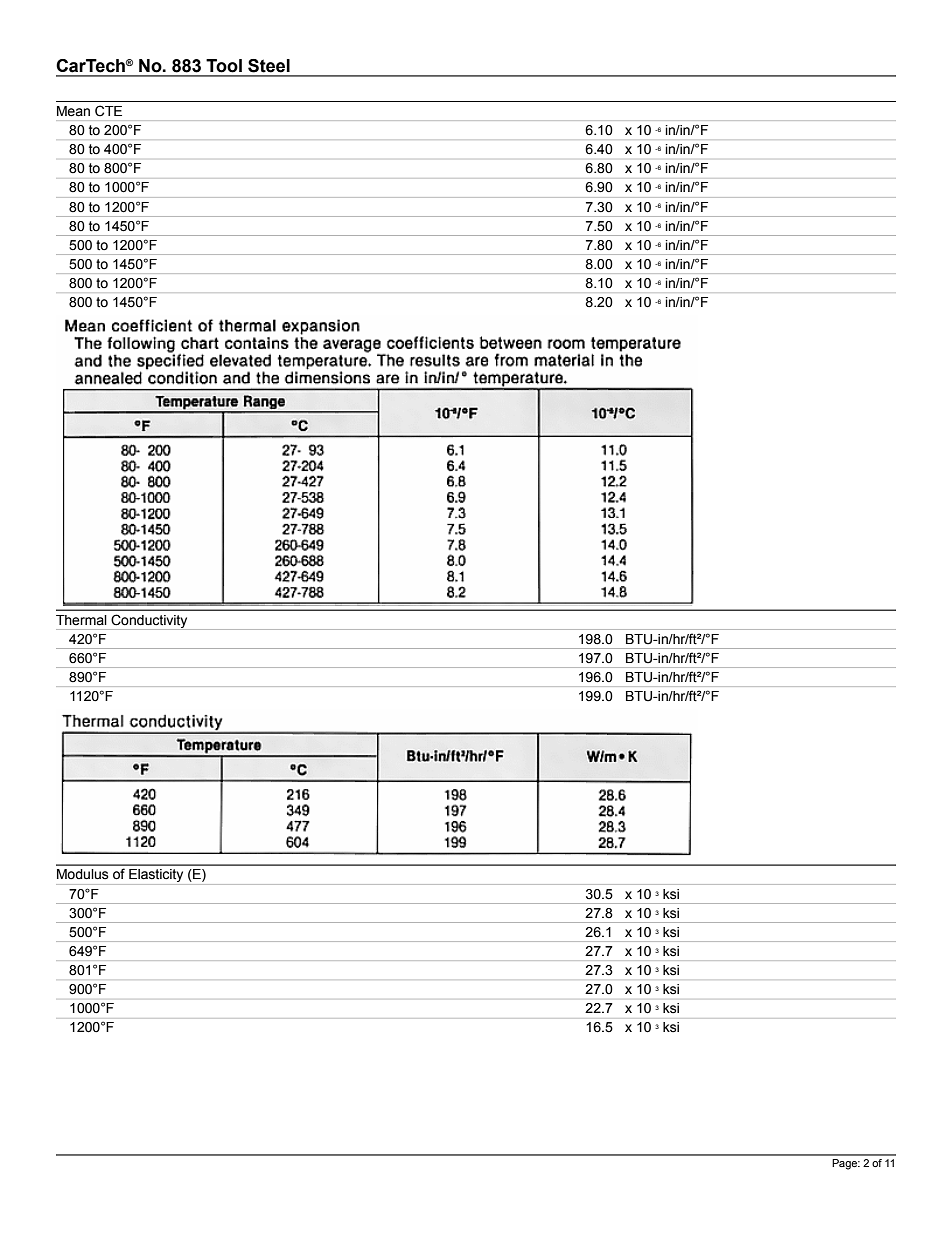 This screenshot has width=952, height=1233. I want to click on Mean, so click(73, 111).
